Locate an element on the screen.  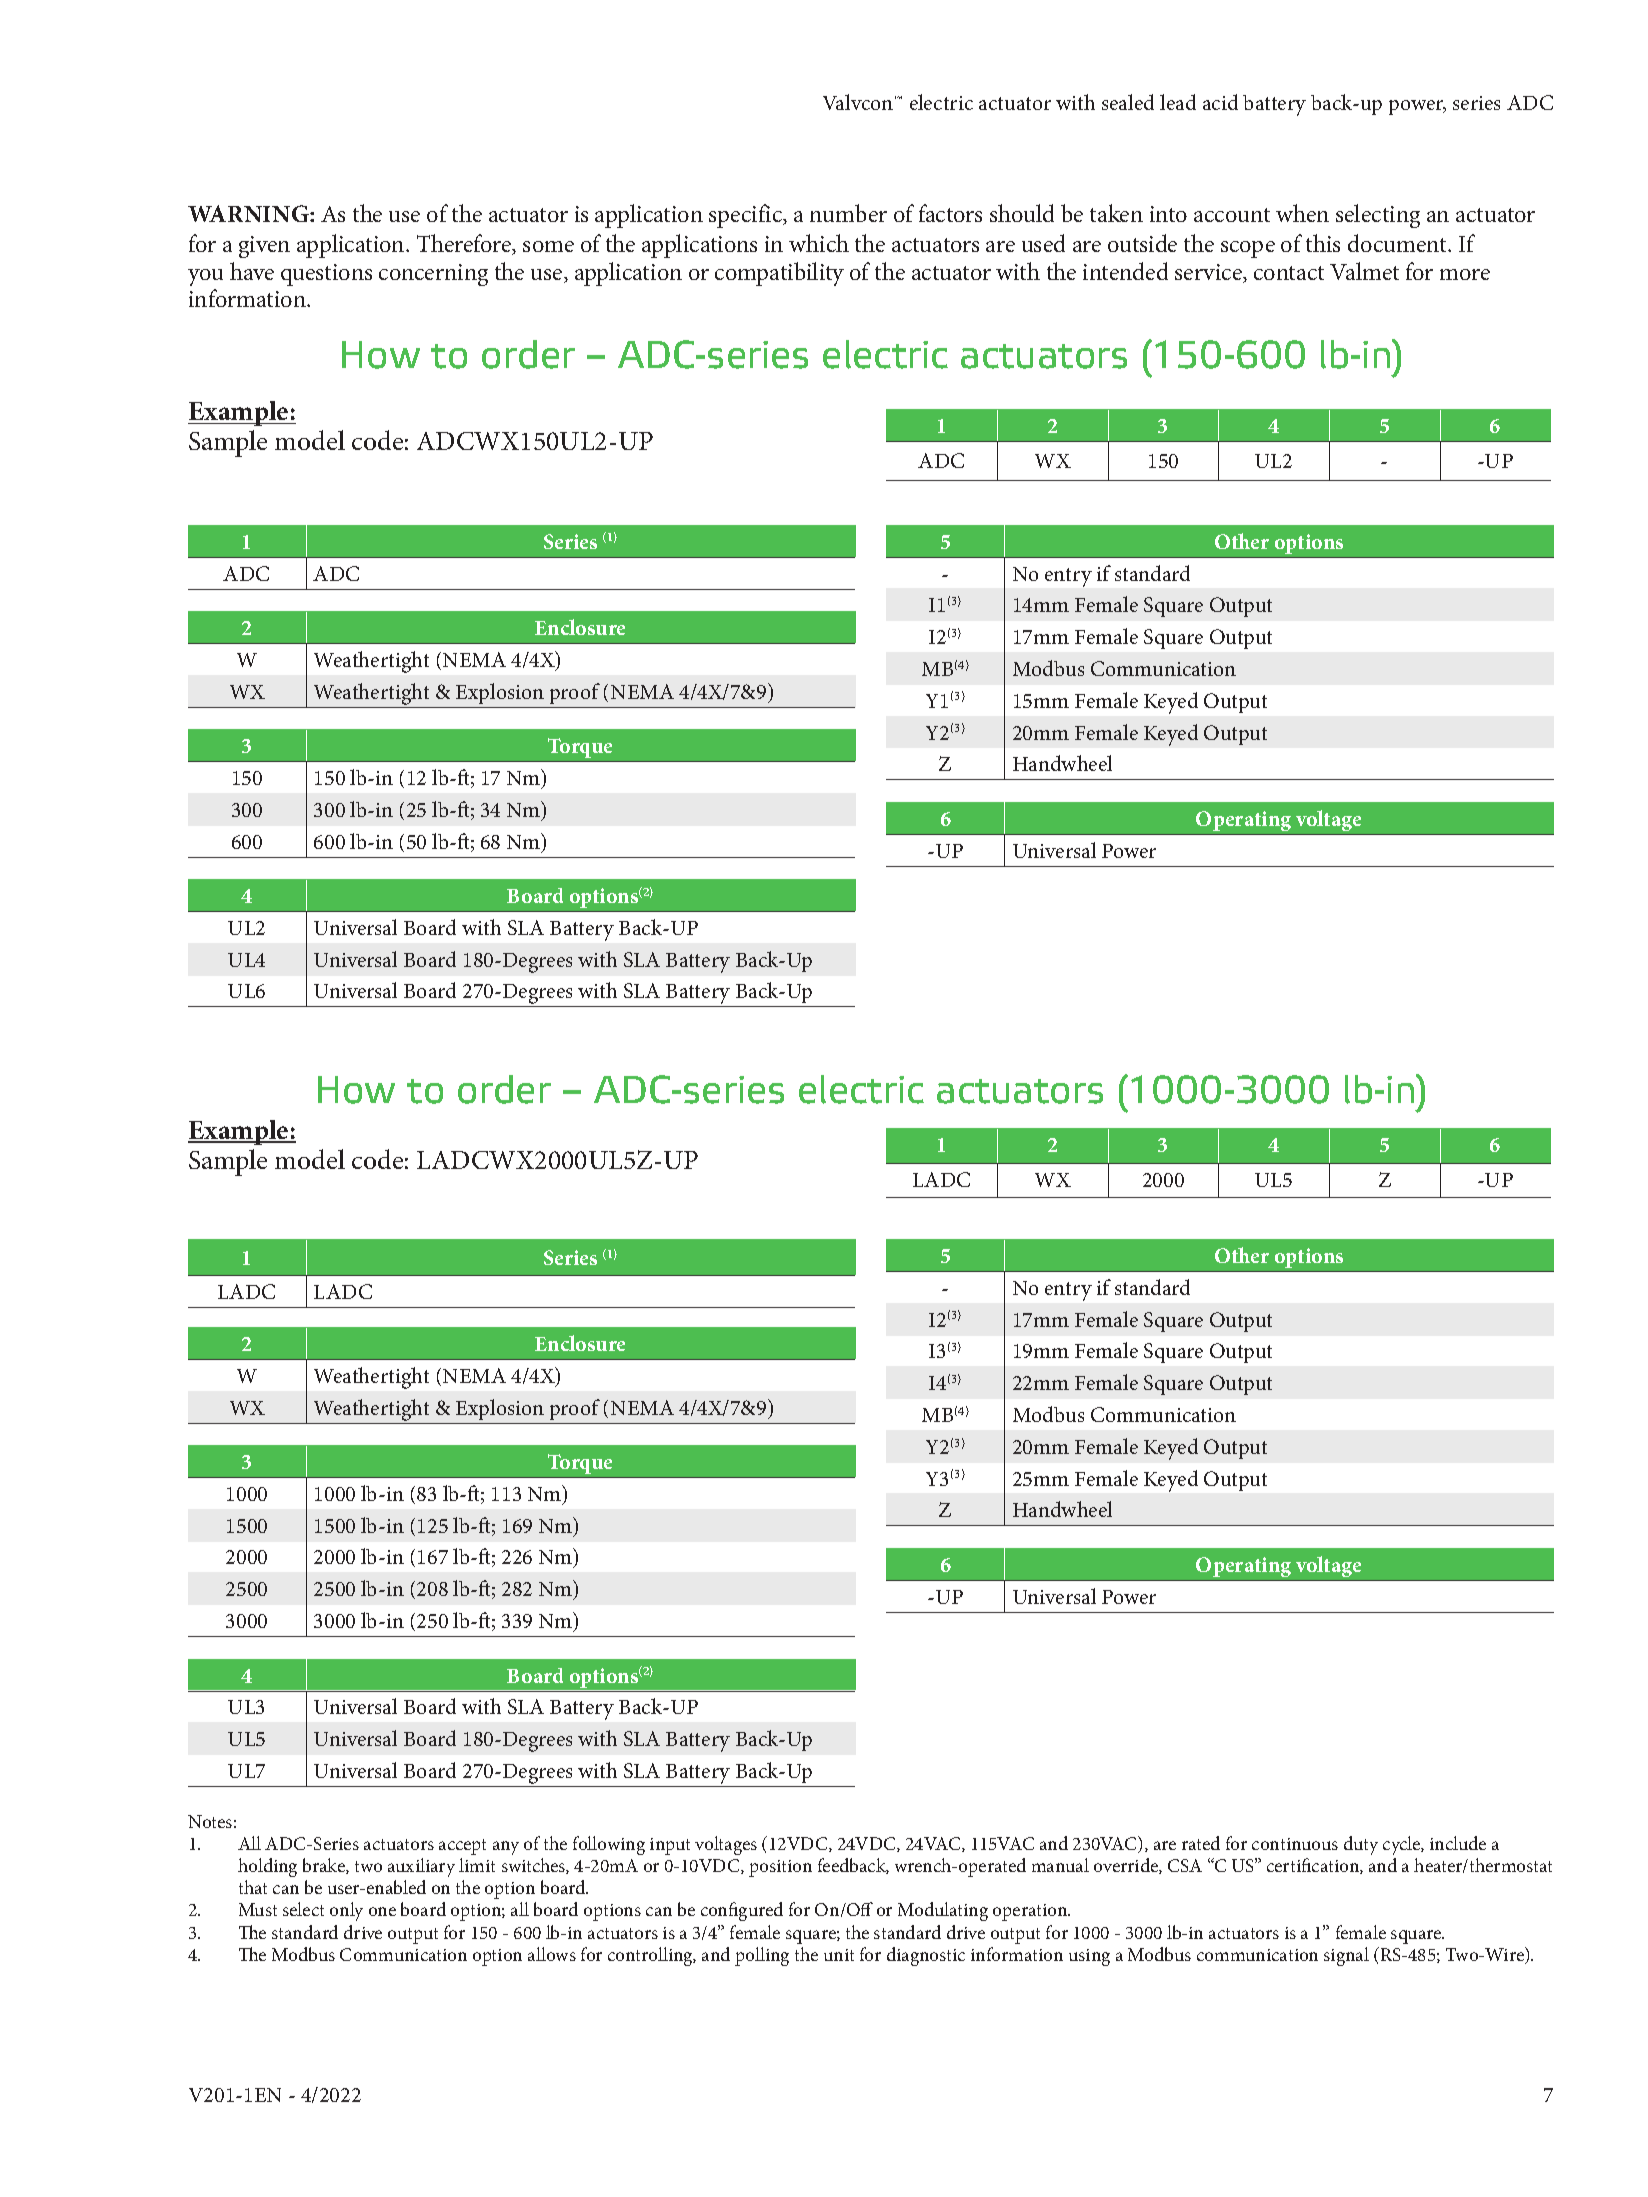
number is located at coordinates (848, 213).
